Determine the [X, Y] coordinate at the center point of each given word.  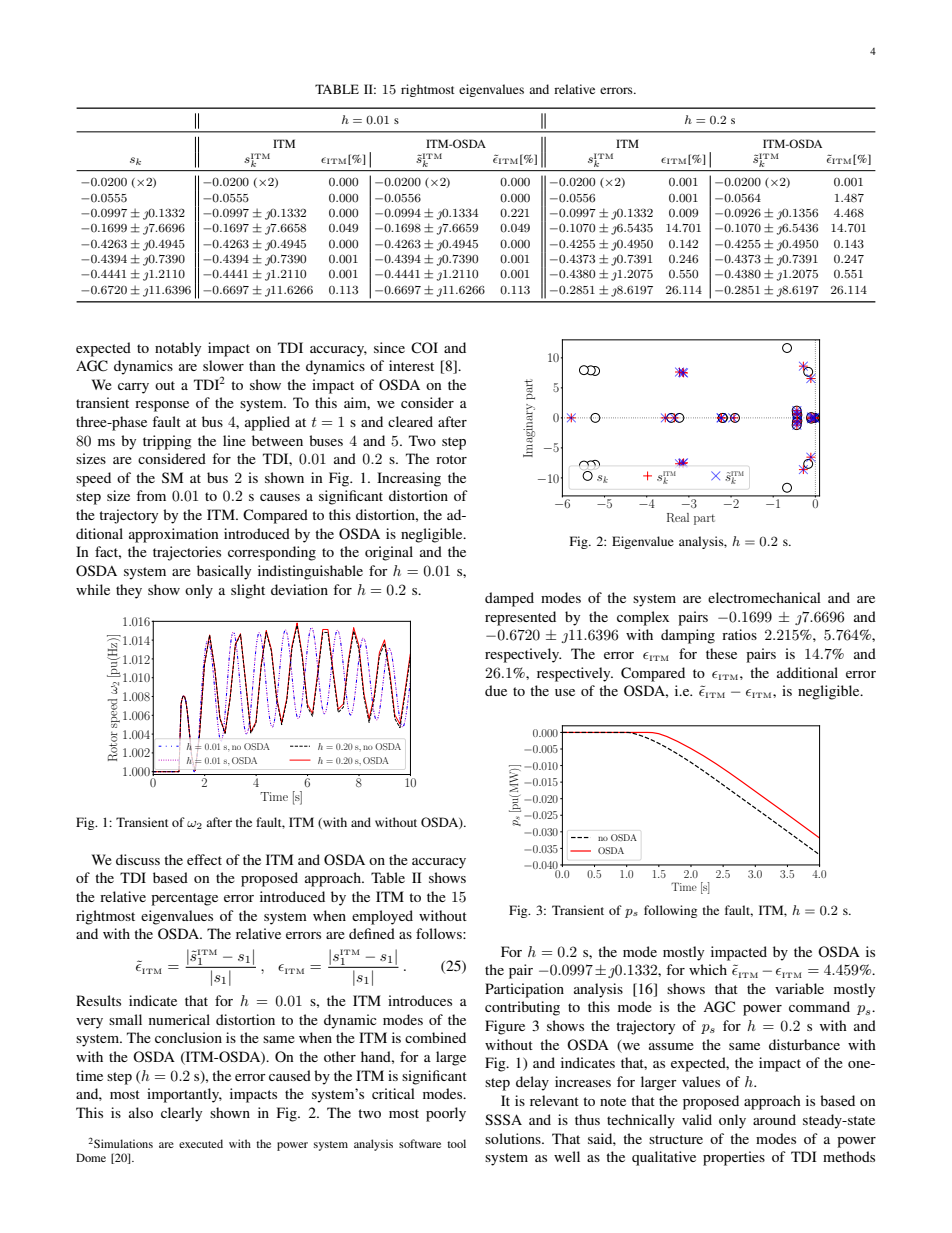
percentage [184, 899]
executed [201, 1143]
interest [411, 365]
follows [440, 933]
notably [178, 349]
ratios [739, 634]
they [129, 591]
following [670, 911]
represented [520, 618]
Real [678, 517]
